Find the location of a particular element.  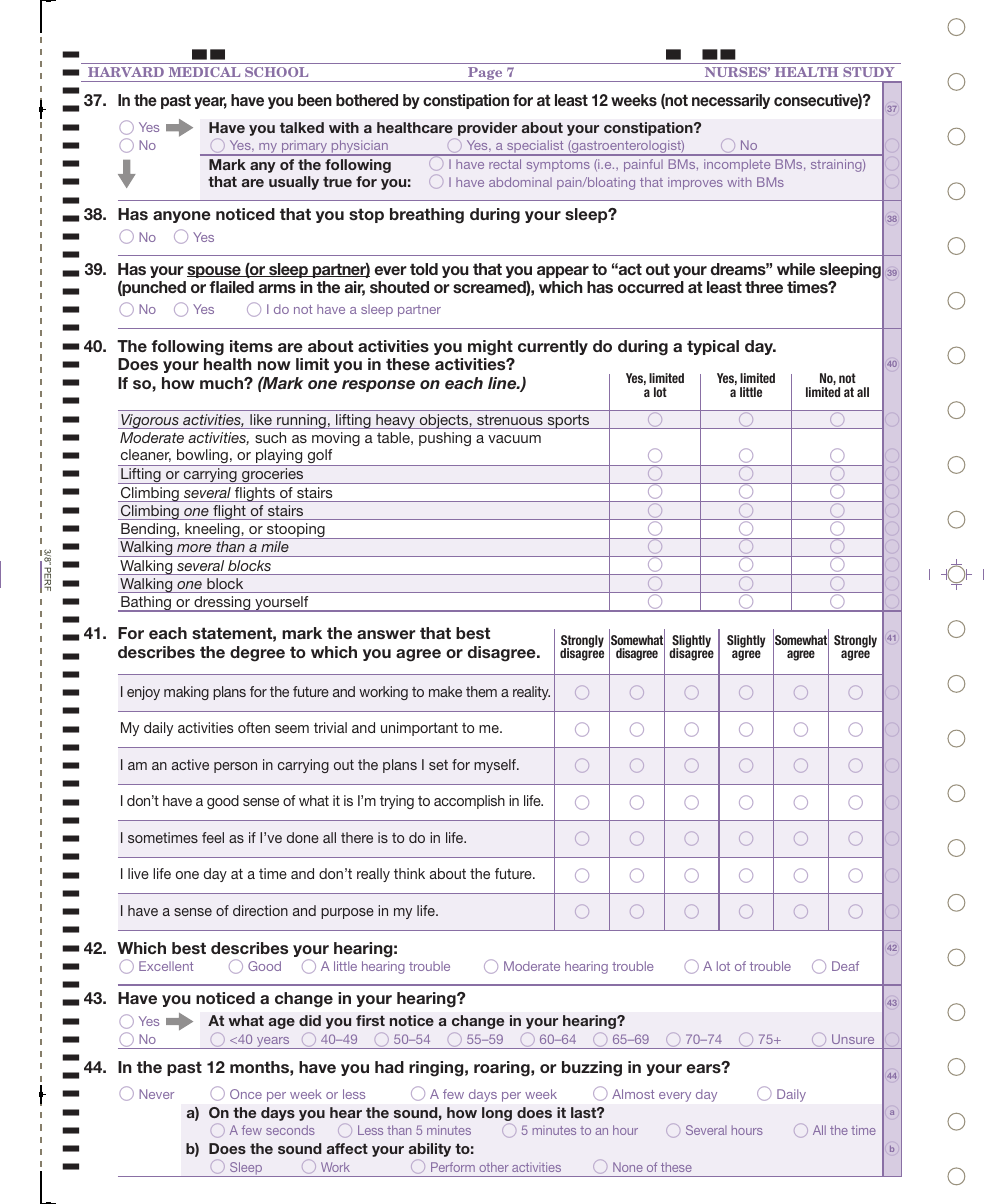

might is located at coordinates (490, 348).
